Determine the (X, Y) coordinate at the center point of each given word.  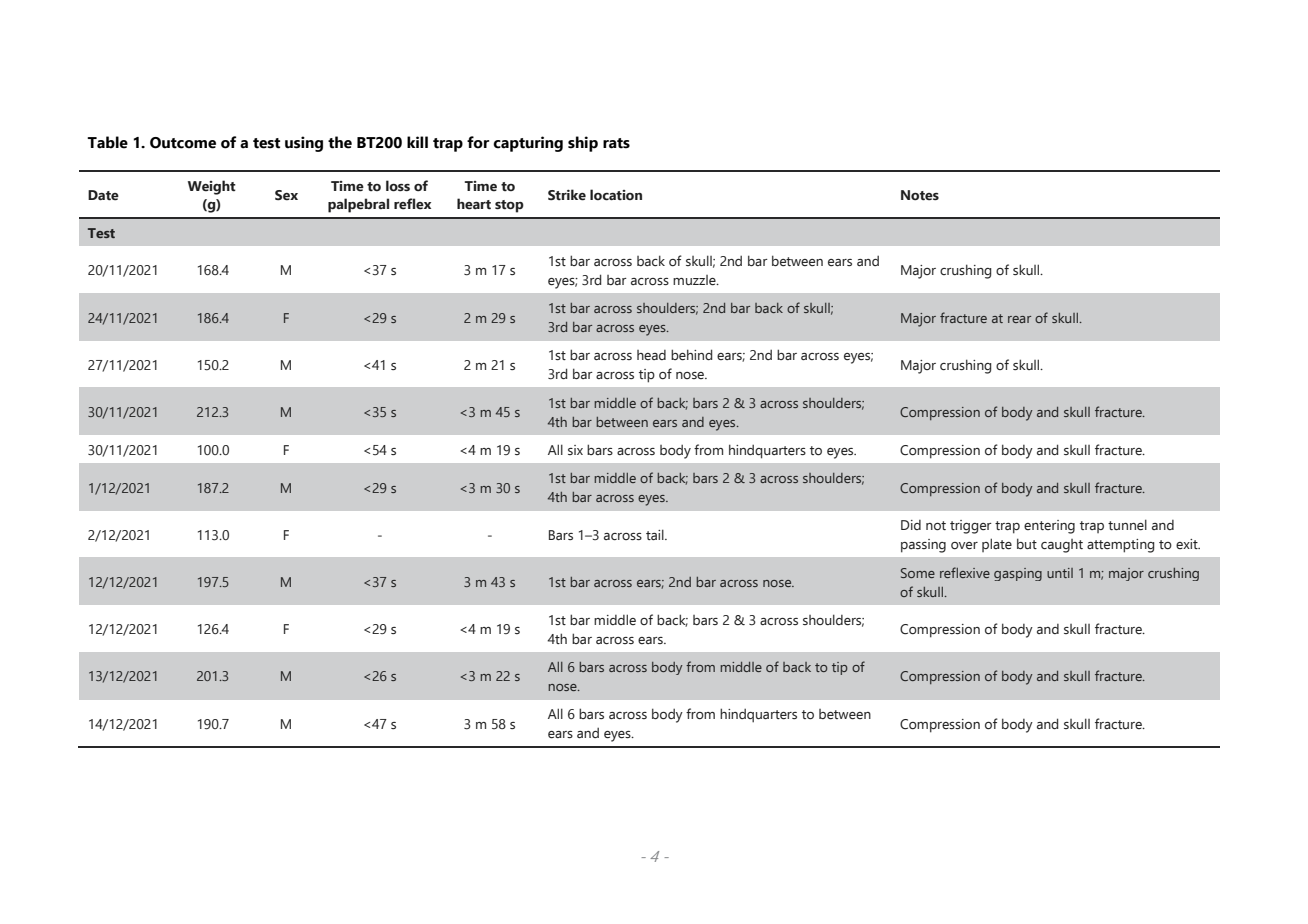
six (575, 450)
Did (911, 525)
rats (616, 143)
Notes (920, 195)
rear (1019, 319)
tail (656, 534)
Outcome (183, 143)
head (651, 355)
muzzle (695, 280)
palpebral (358, 205)
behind (691, 355)
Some (918, 573)
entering (1049, 527)
